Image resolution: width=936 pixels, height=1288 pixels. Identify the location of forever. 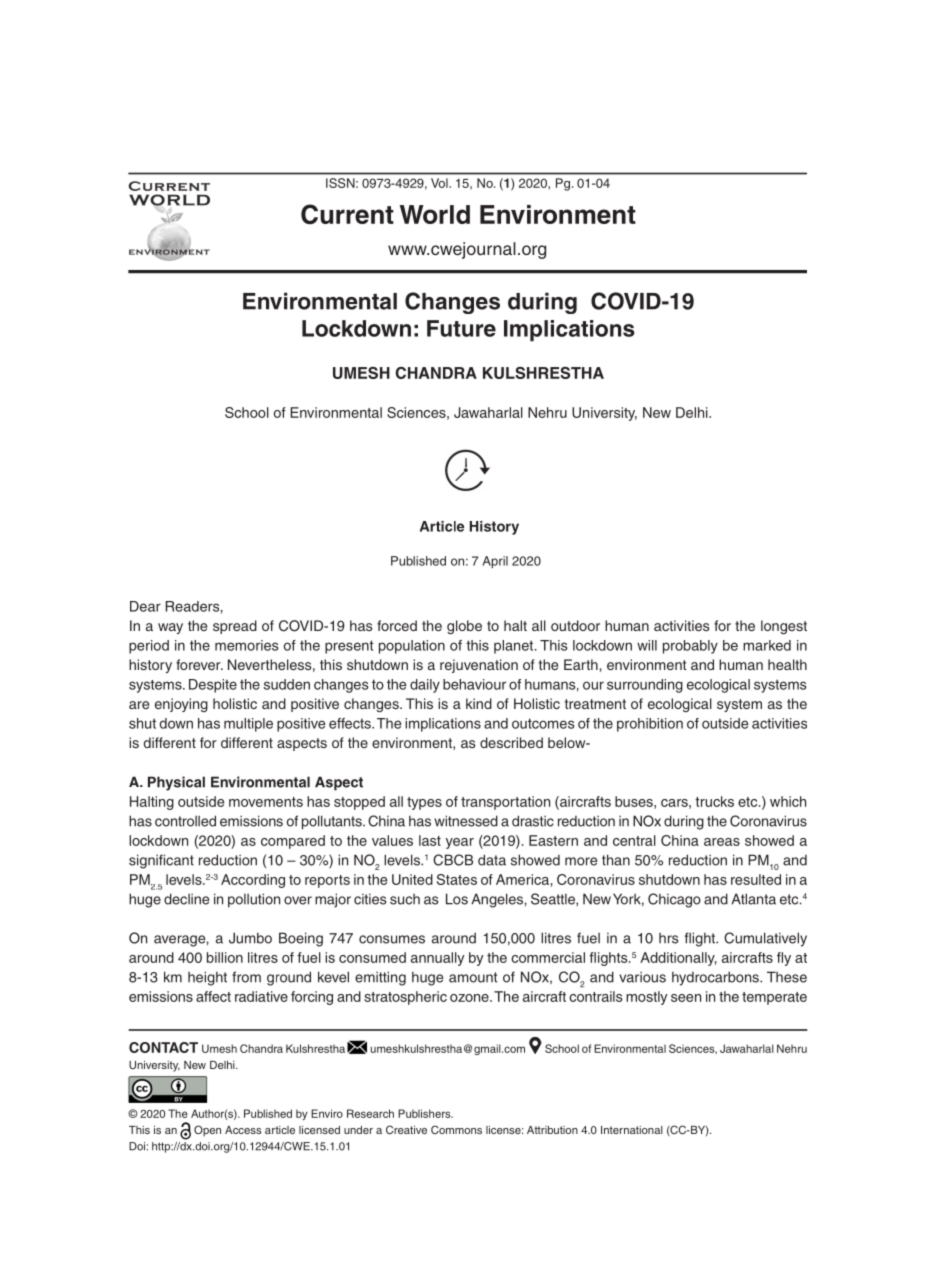
(199, 664).
